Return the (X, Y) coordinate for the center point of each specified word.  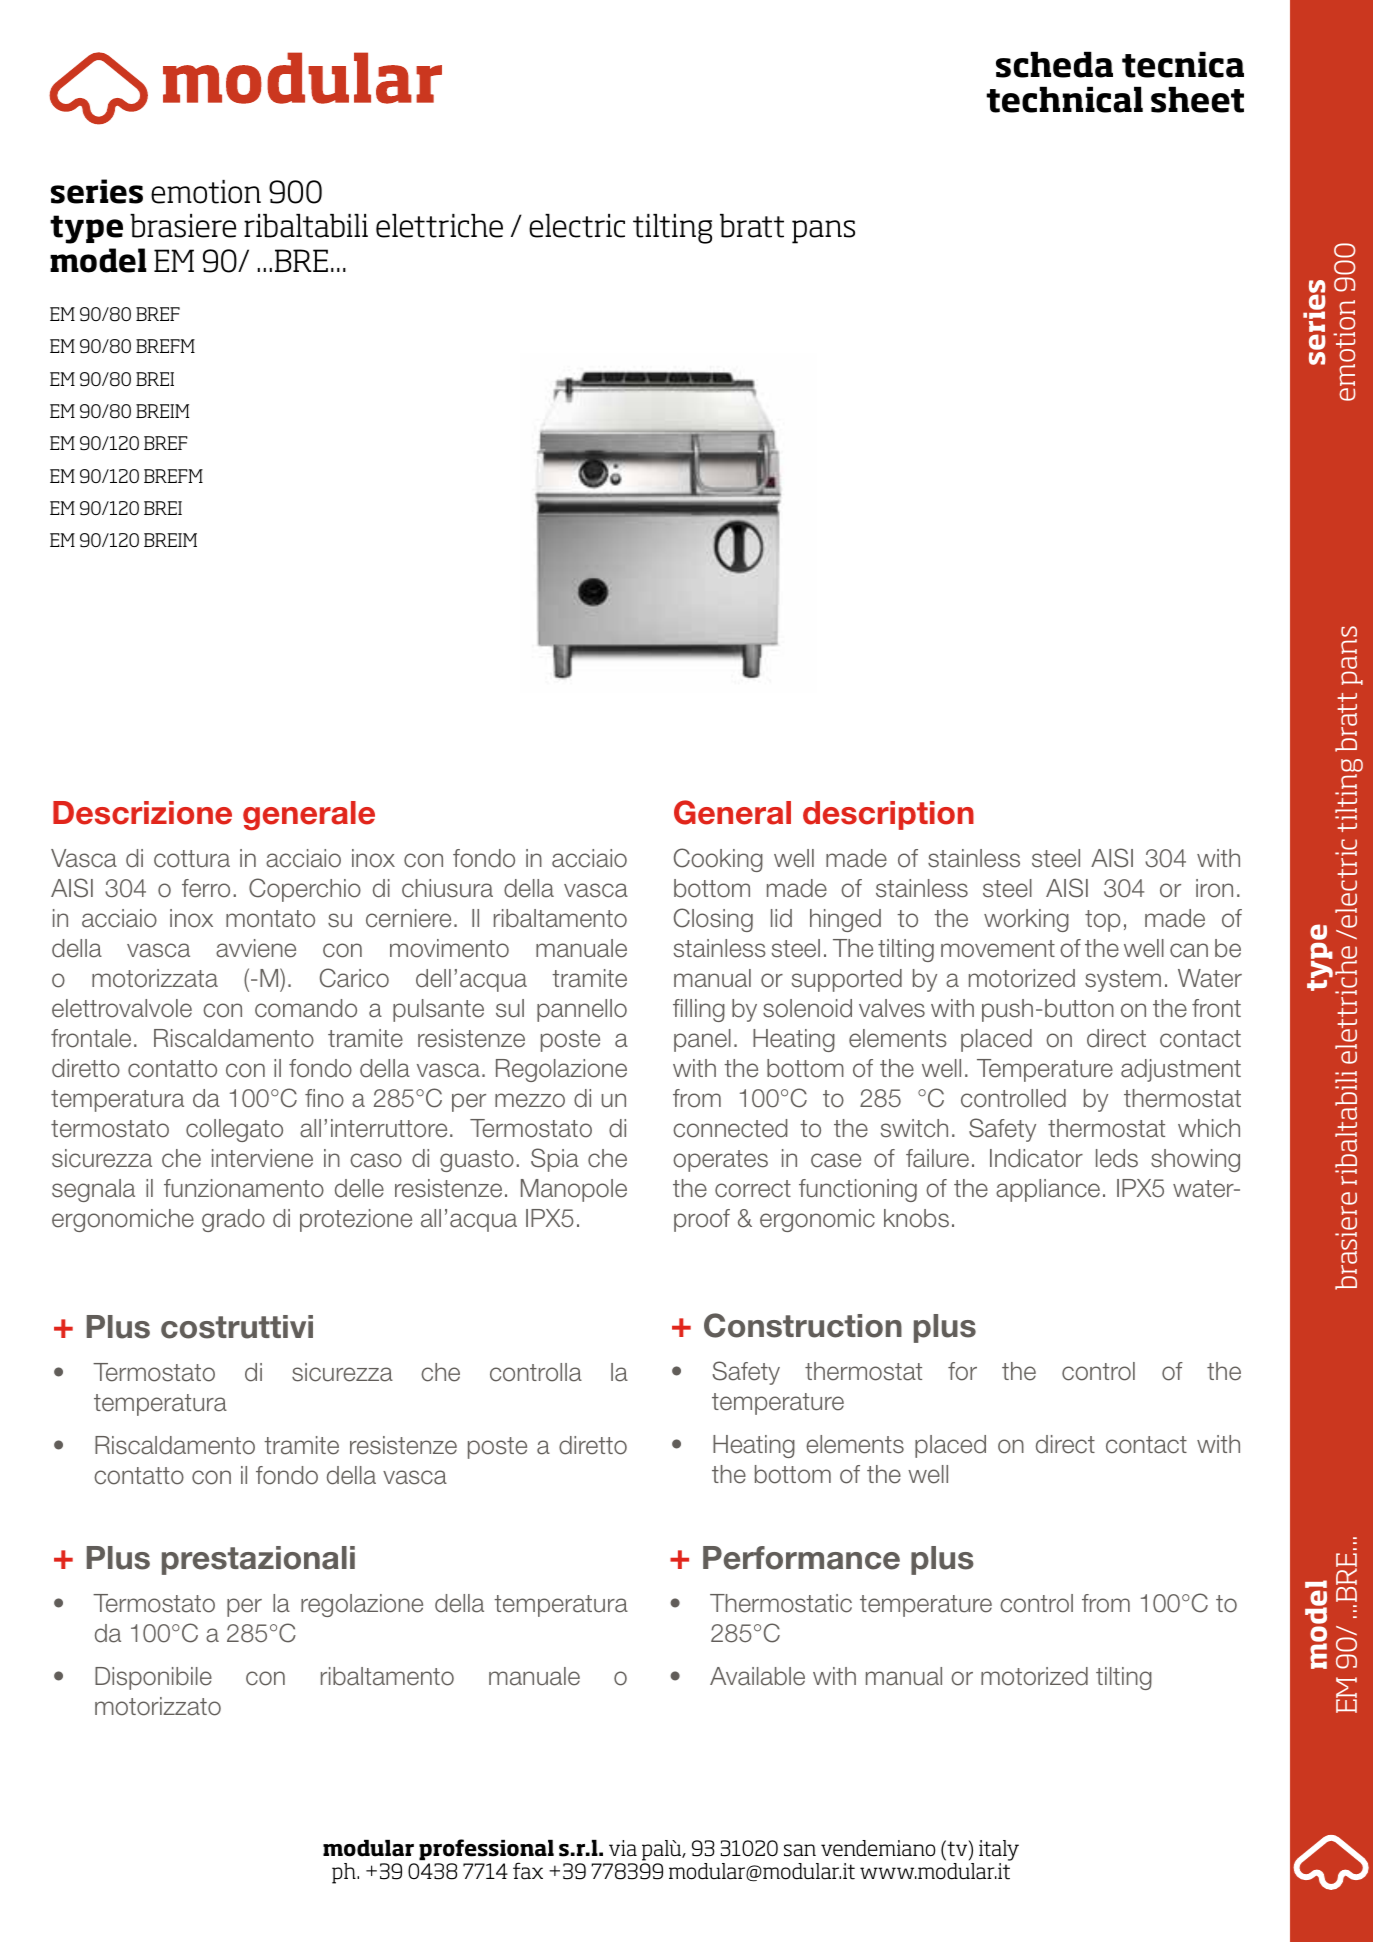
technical (1064, 100)
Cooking (718, 860)
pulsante (438, 1010)
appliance (1048, 1190)
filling (699, 1010)
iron (1214, 888)
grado (233, 1220)
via (623, 1848)
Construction (803, 1325)
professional (486, 1851)
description (888, 815)
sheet (1197, 100)
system (1123, 981)
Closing (713, 920)
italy (999, 1850)
